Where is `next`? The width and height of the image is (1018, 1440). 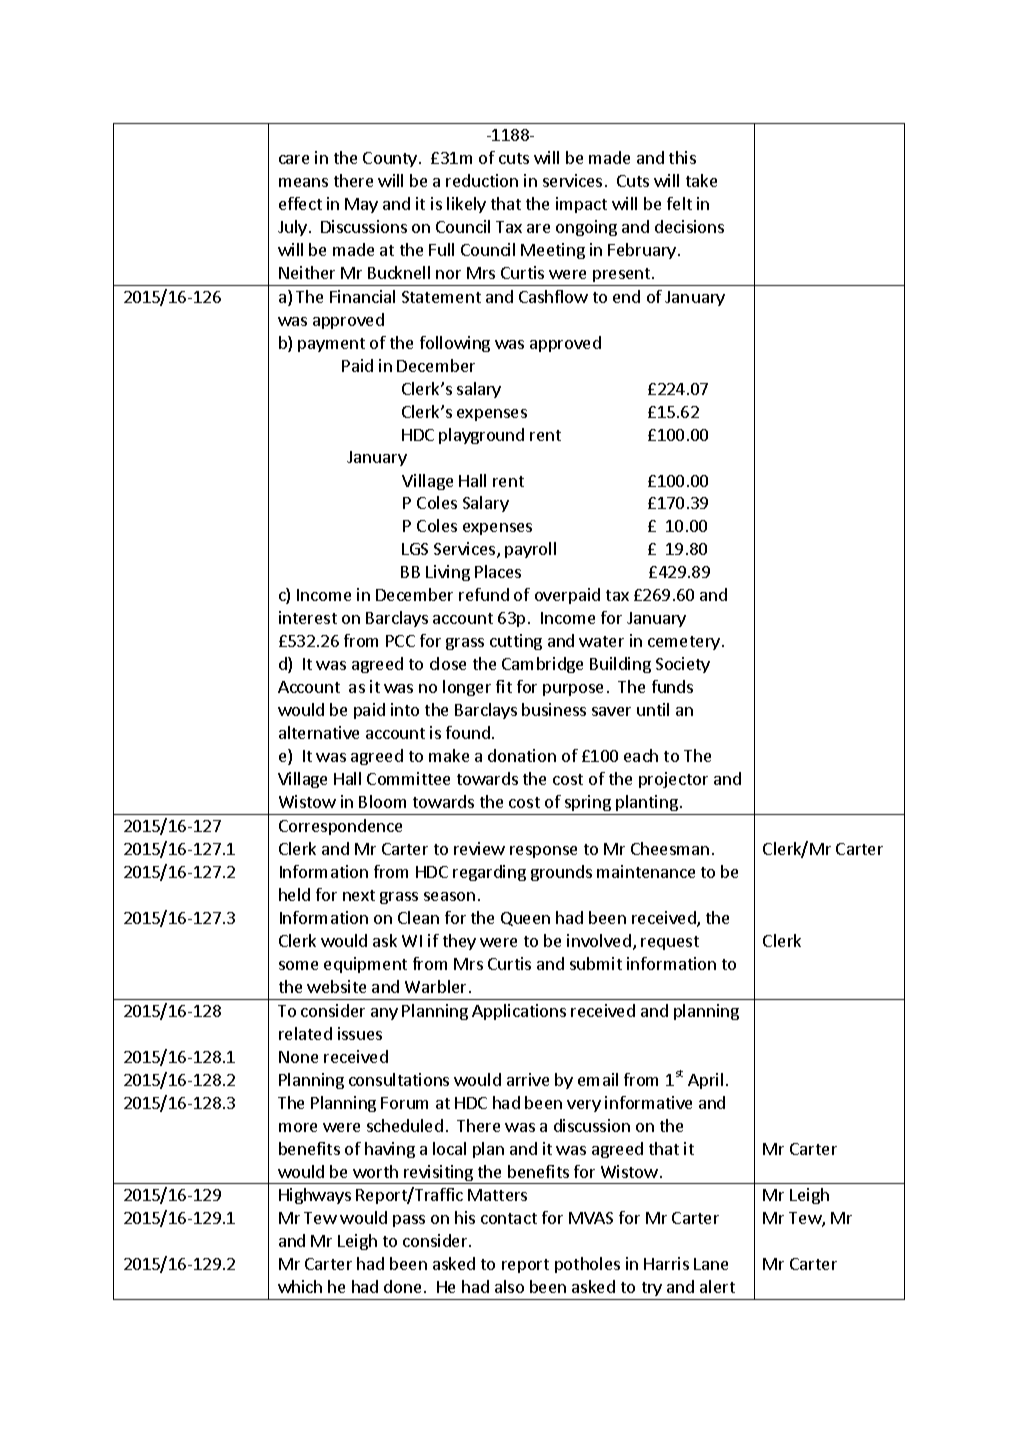
next is located at coordinates (359, 895).
